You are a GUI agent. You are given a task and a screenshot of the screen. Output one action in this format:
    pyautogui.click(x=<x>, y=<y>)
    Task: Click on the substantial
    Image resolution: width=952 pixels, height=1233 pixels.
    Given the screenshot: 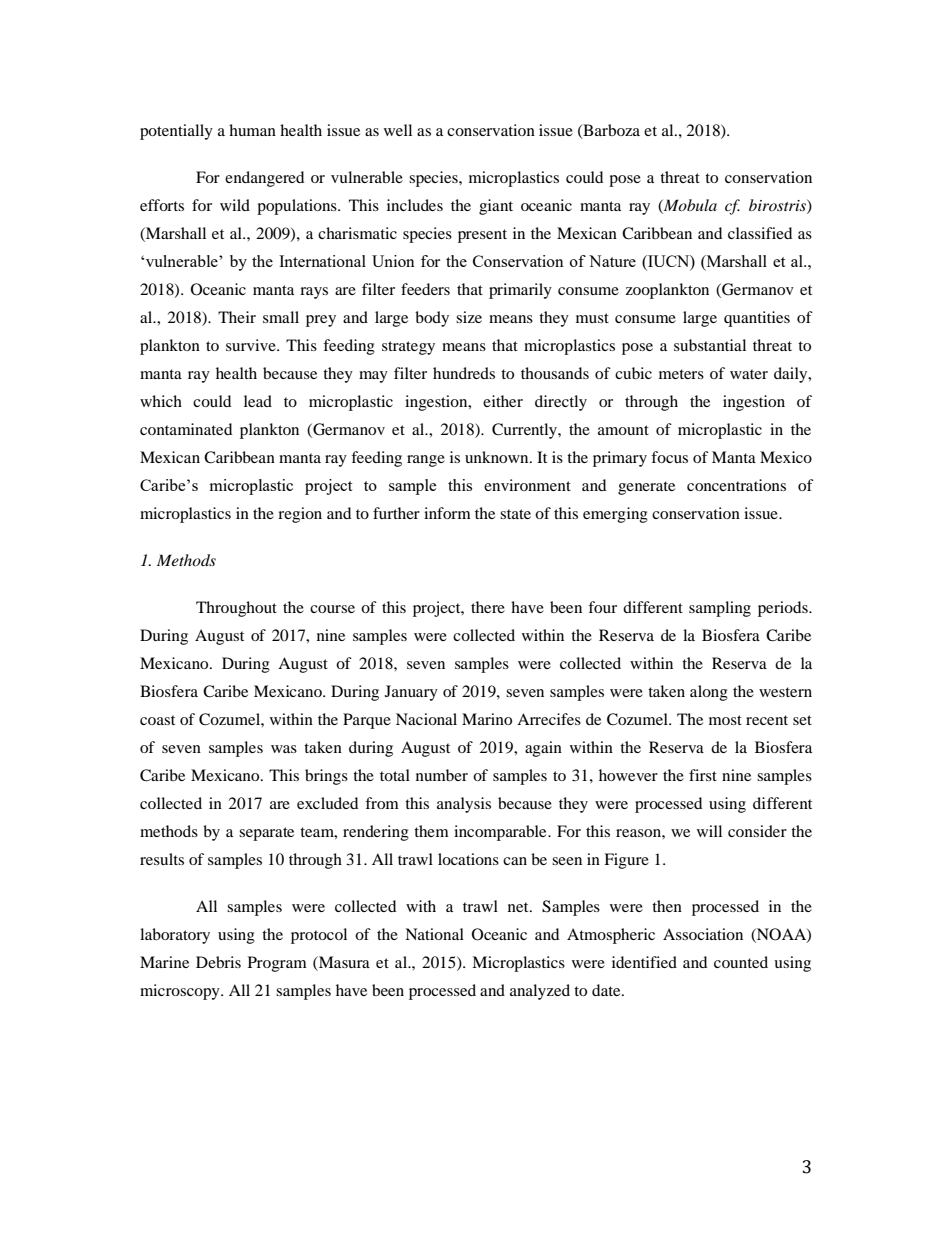 What is the action you would take?
    pyautogui.click(x=710, y=345)
